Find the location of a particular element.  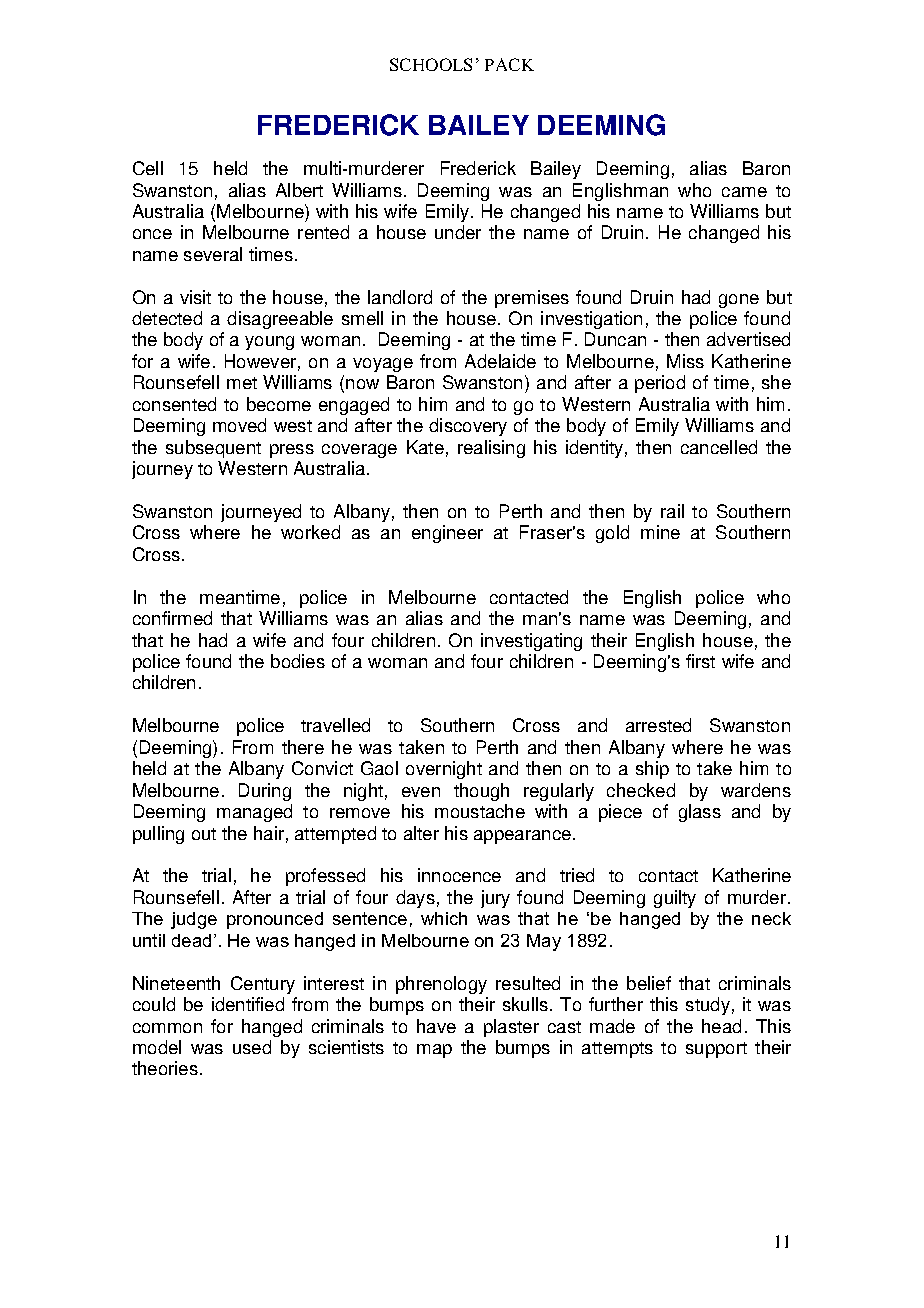

young is located at coordinates (269, 343).
